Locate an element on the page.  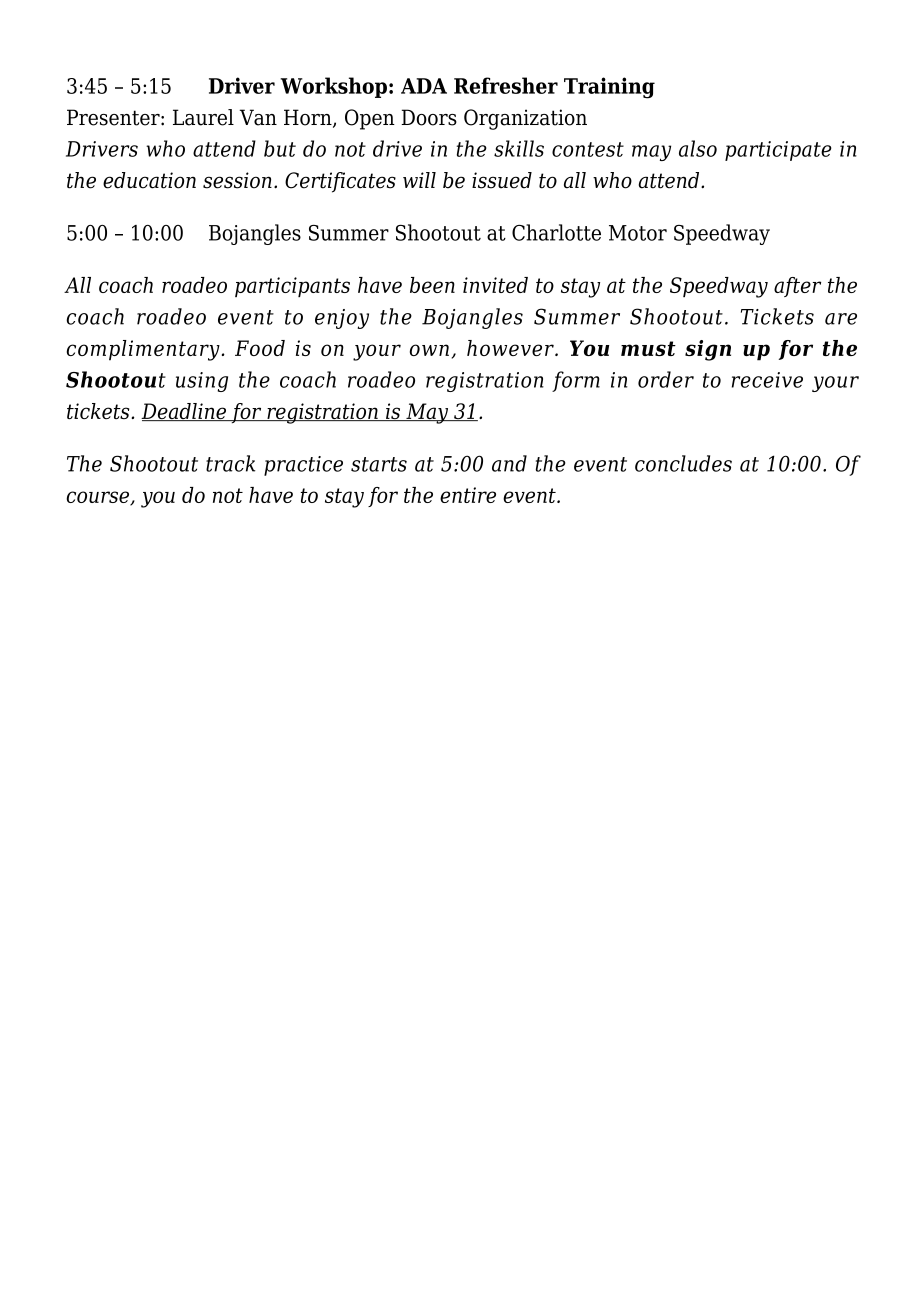
Laurel is located at coordinates (203, 117).
